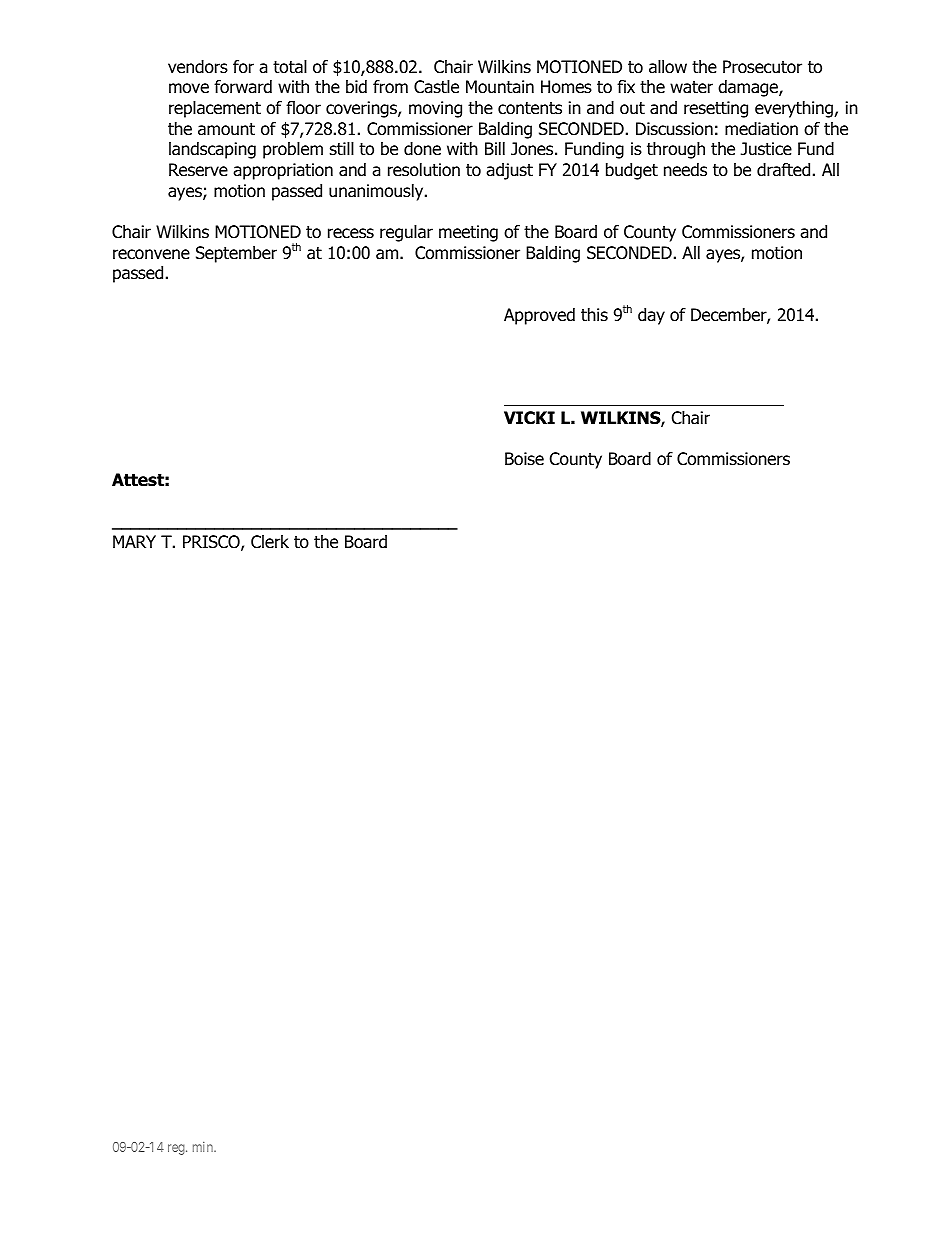 Image resolution: width=952 pixels, height=1233 pixels. What do you see at coordinates (685, 170) in the screenshot?
I see `needs` at bounding box center [685, 170].
